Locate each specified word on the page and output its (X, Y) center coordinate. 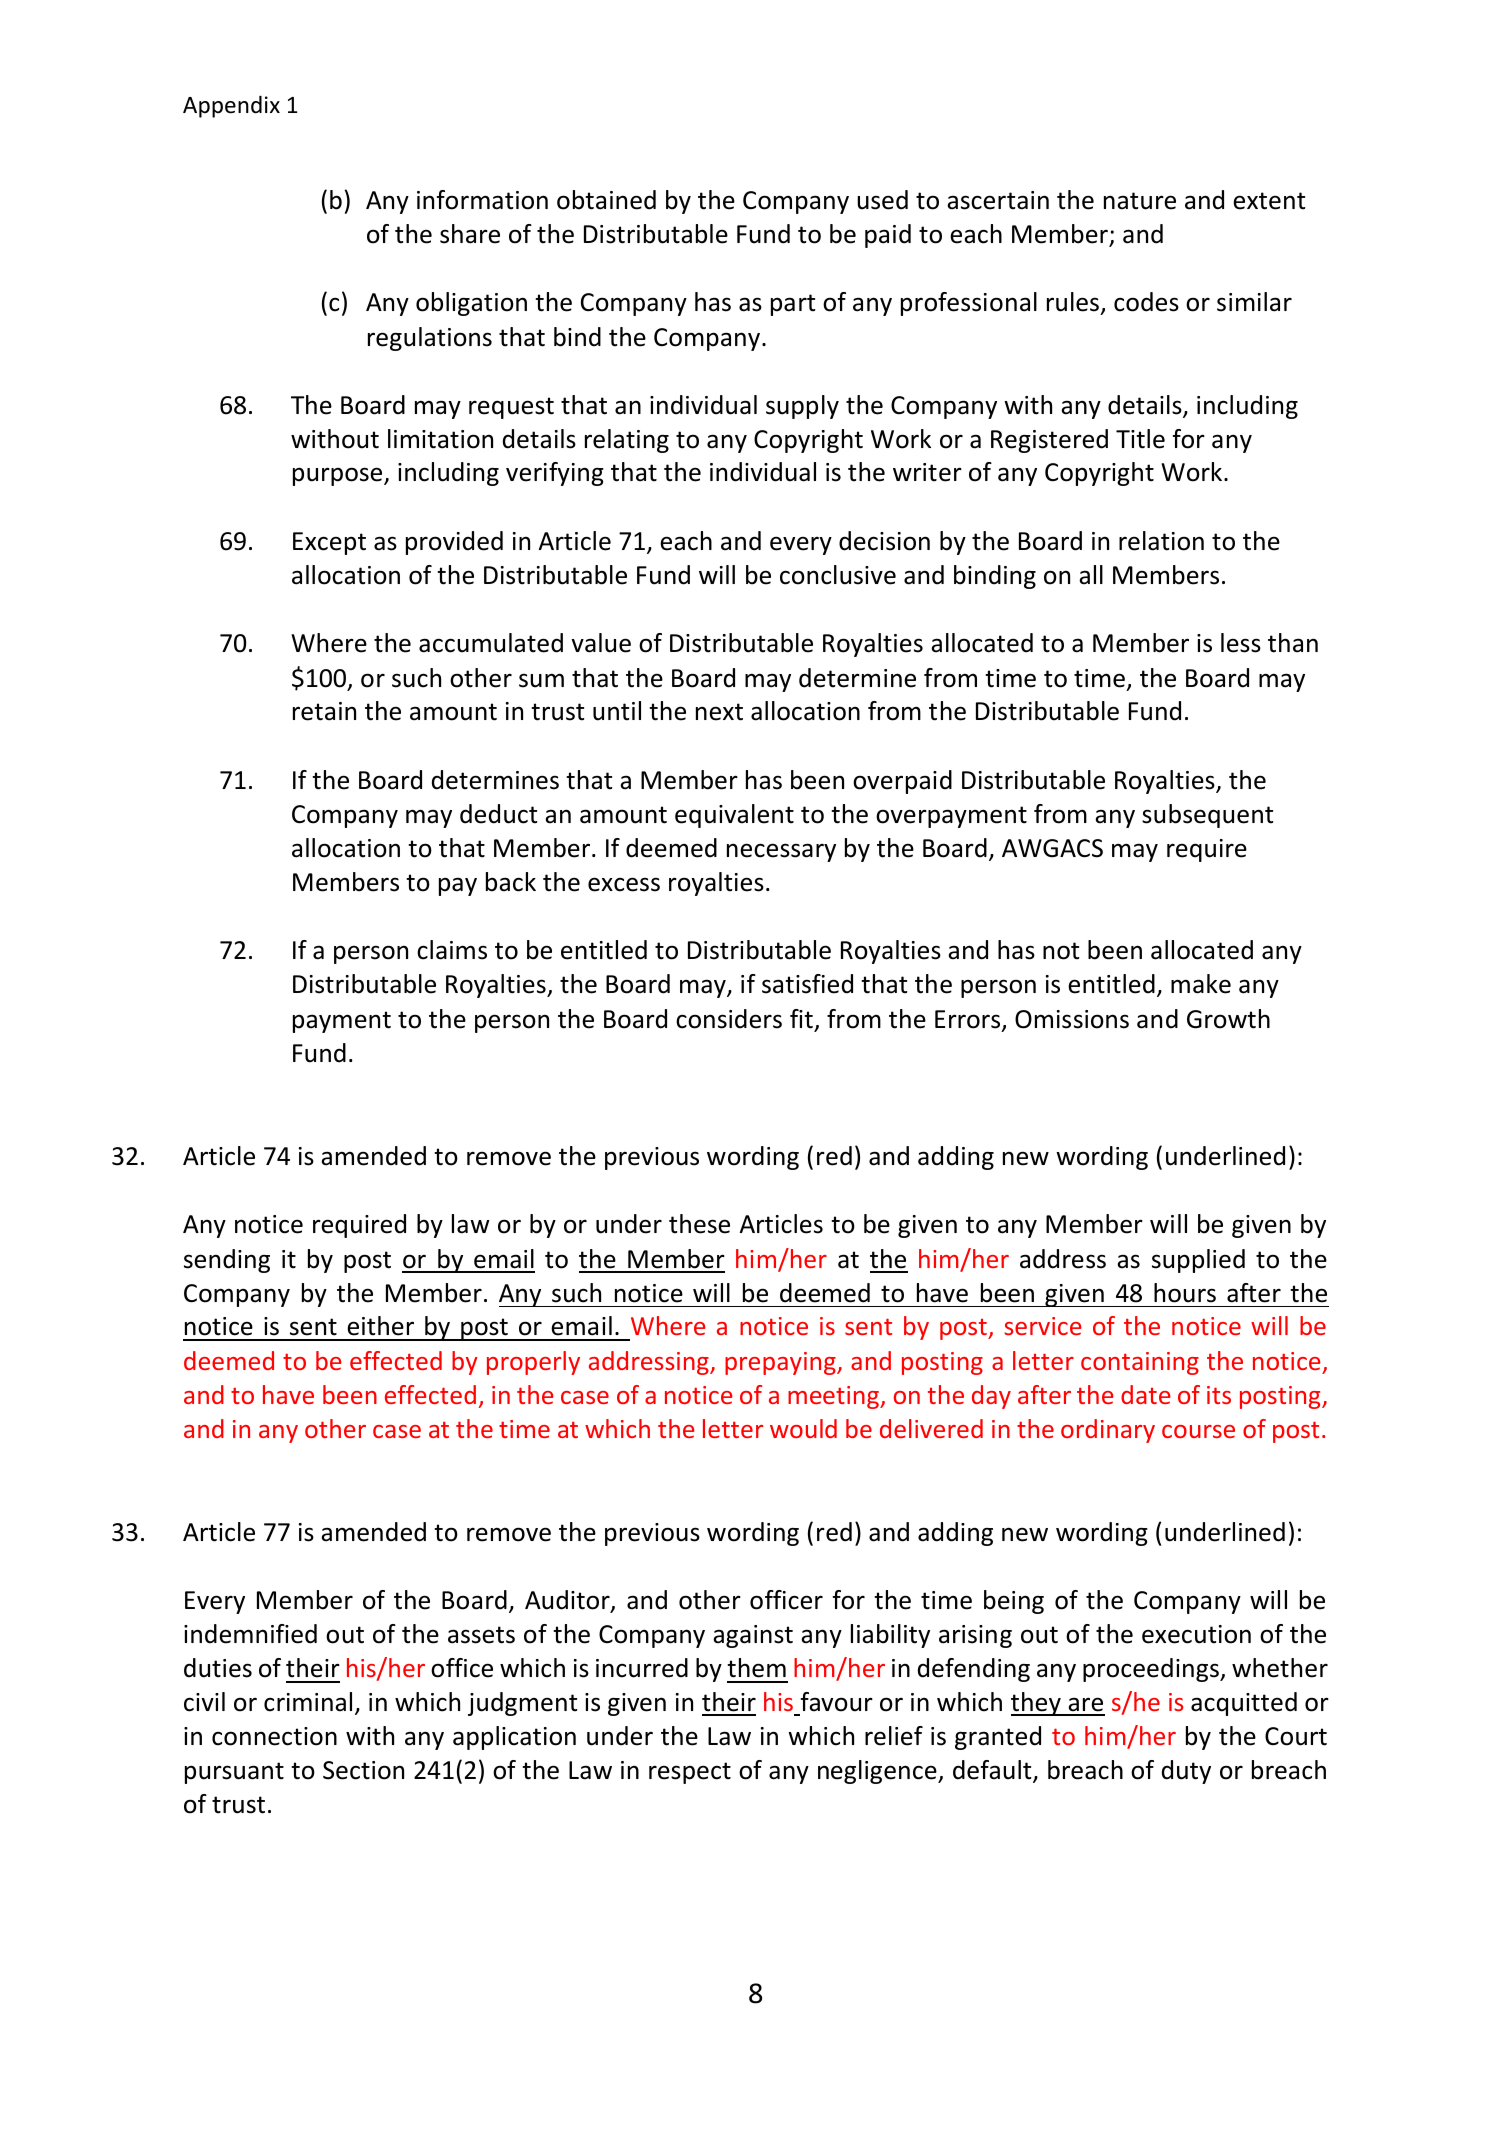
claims (452, 950)
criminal (308, 1702)
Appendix (231, 106)
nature (1140, 201)
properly (533, 1363)
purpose (339, 476)
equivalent (734, 816)
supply (802, 407)
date (1146, 1394)
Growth (1228, 1019)
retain (324, 711)
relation (1161, 541)
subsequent (1207, 816)
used (882, 200)
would (803, 1428)
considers (729, 1019)
